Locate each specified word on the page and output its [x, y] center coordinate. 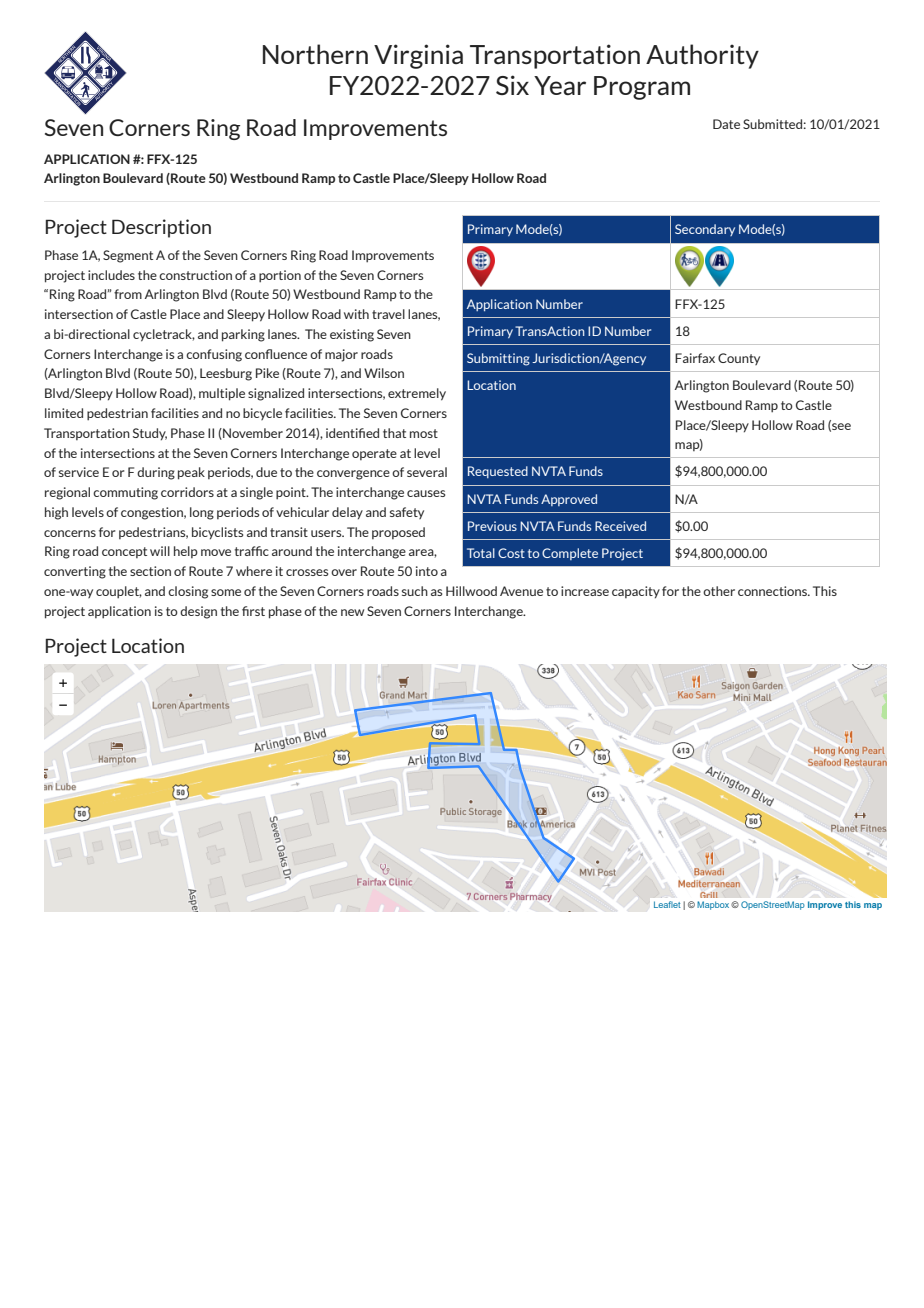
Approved [569, 500]
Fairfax [695, 358]
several [427, 472]
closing [188, 592]
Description [161, 228]
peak [191, 473]
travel [388, 314]
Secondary [705, 230]
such [415, 591]
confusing [214, 355]
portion [280, 276]
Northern [315, 54]
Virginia [418, 56]
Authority [702, 56]
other [719, 591]
